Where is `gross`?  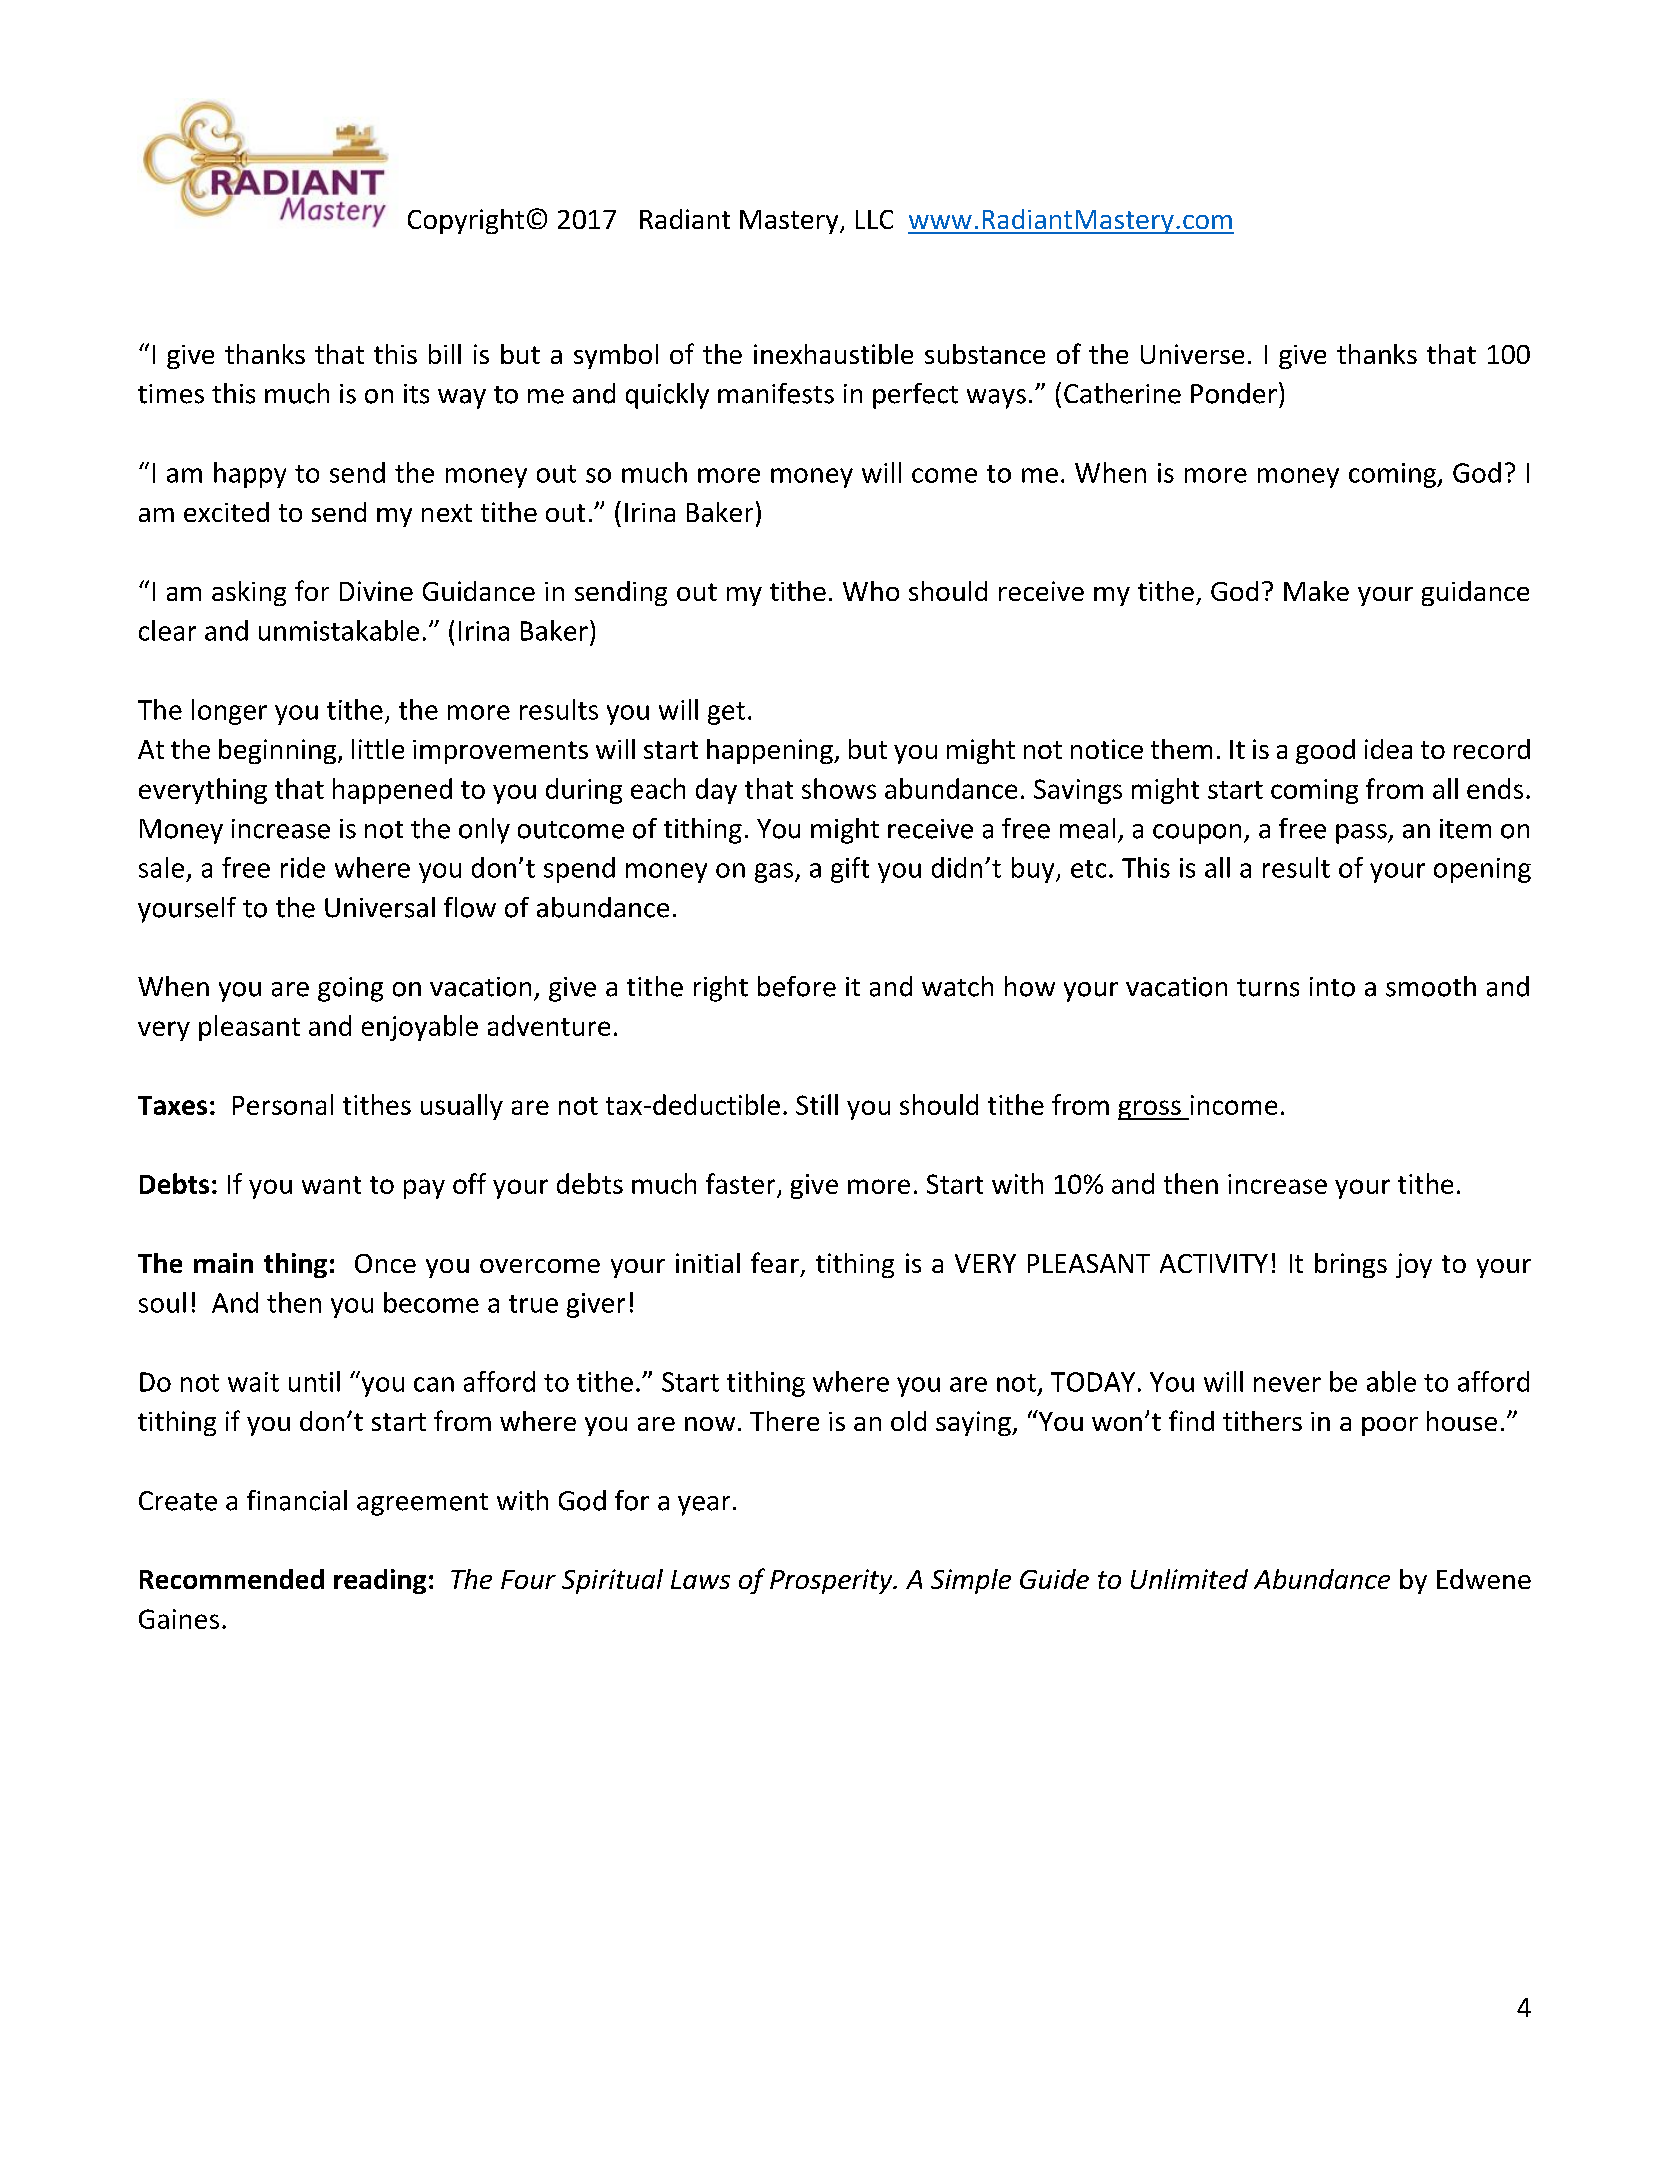
gross is located at coordinates (1150, 1110).
